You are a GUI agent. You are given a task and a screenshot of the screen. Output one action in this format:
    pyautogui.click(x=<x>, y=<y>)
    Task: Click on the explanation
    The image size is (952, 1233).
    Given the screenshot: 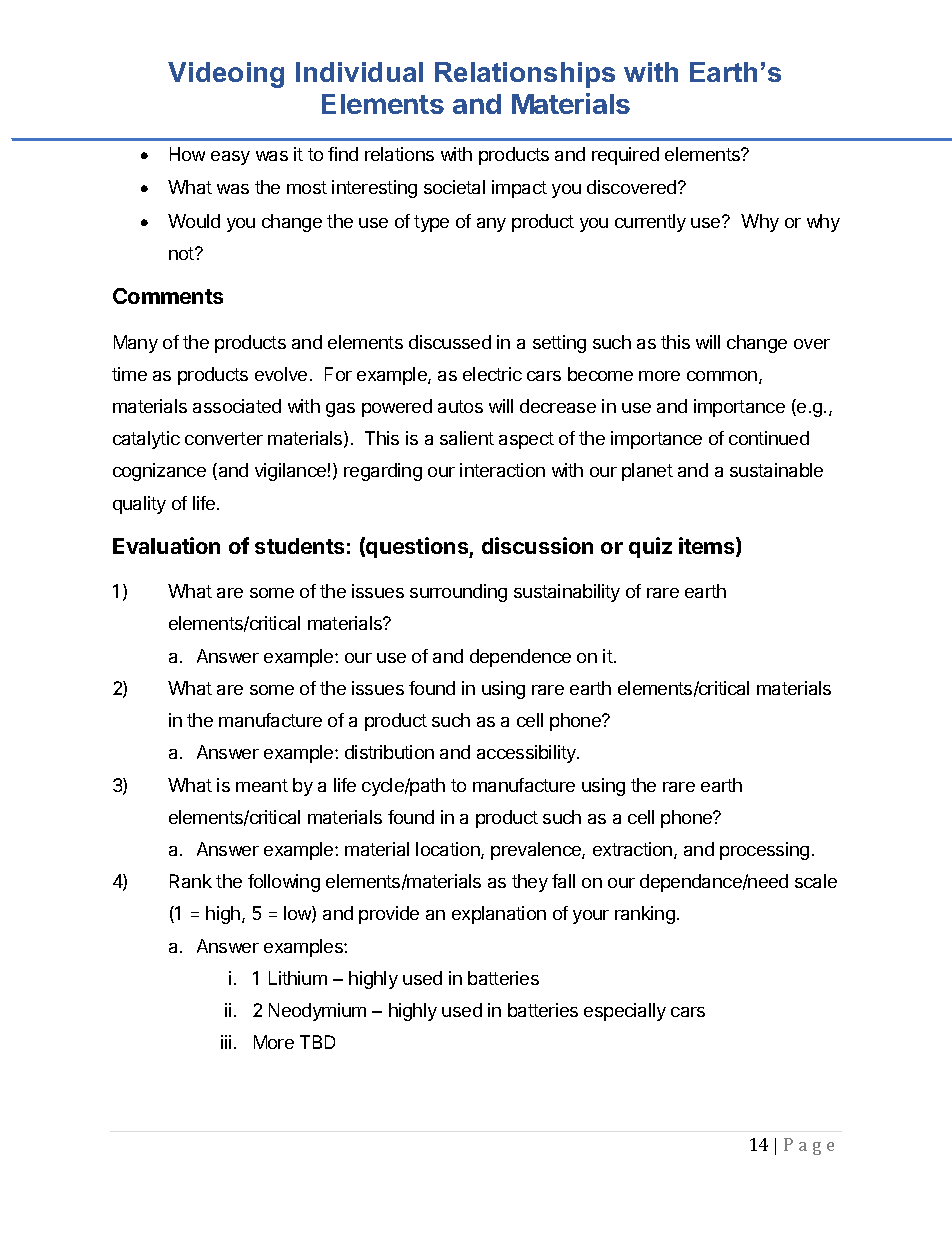 What is the action you would take?
    pyautogui.click(x=499, y=915)
